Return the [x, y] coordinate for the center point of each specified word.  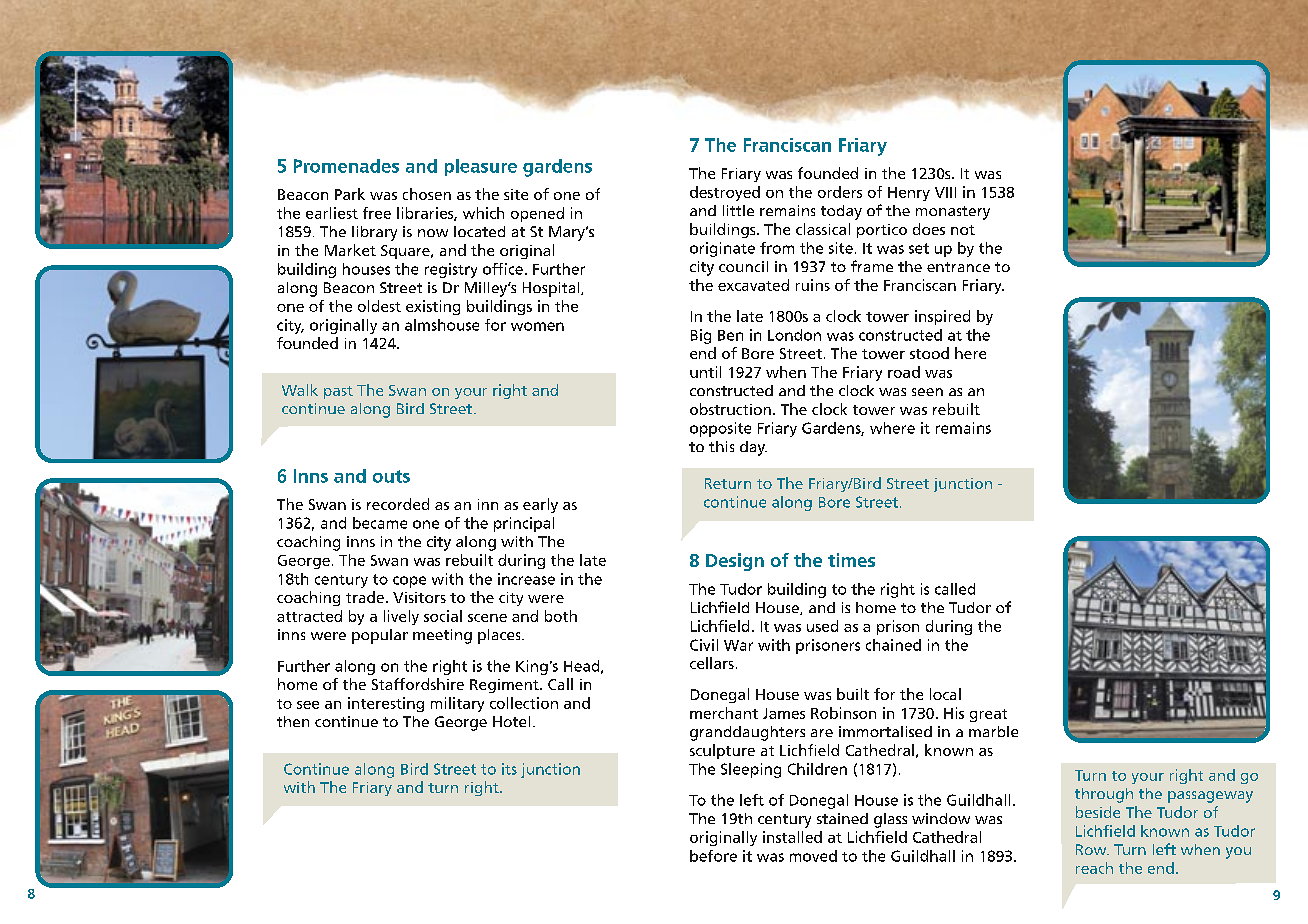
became [380, 523]
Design [735, 562]
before [713, 856]
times [851, 560]
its [509, 769]
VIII [945, 192]
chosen [427, 194]
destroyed [725, 193]
